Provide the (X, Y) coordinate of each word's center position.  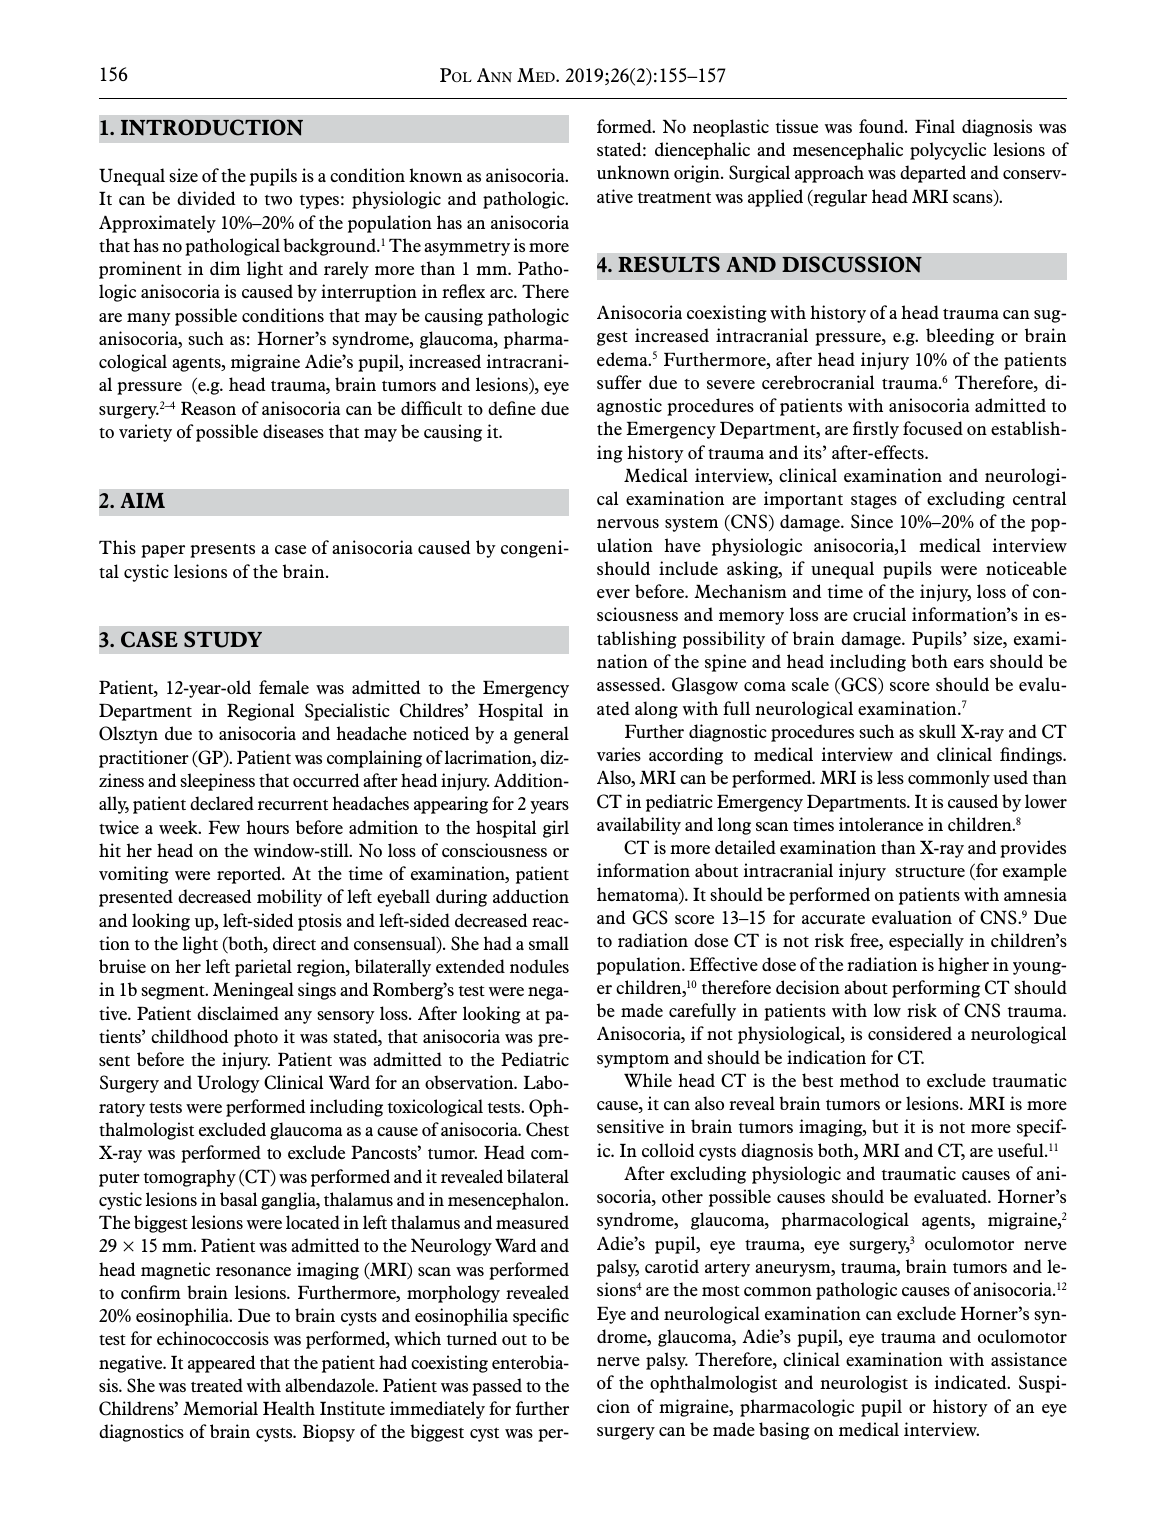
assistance (1029, 1359)
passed (497, 1387)
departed (933, 174)
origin (698, 174)
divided (206, 198)
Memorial (220, 1408)
